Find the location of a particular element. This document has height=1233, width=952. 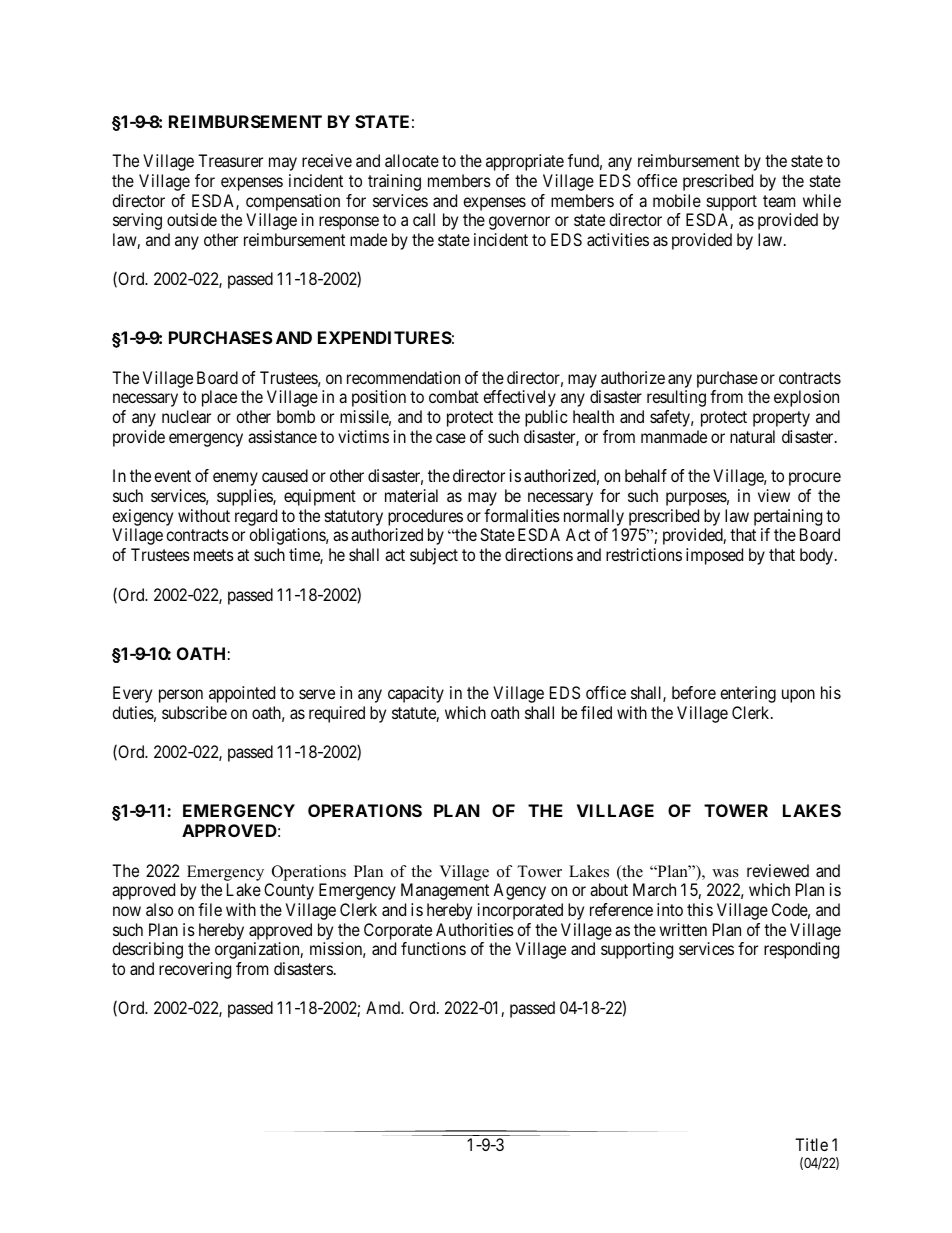

capacity is located at coordinates (416, 694).
